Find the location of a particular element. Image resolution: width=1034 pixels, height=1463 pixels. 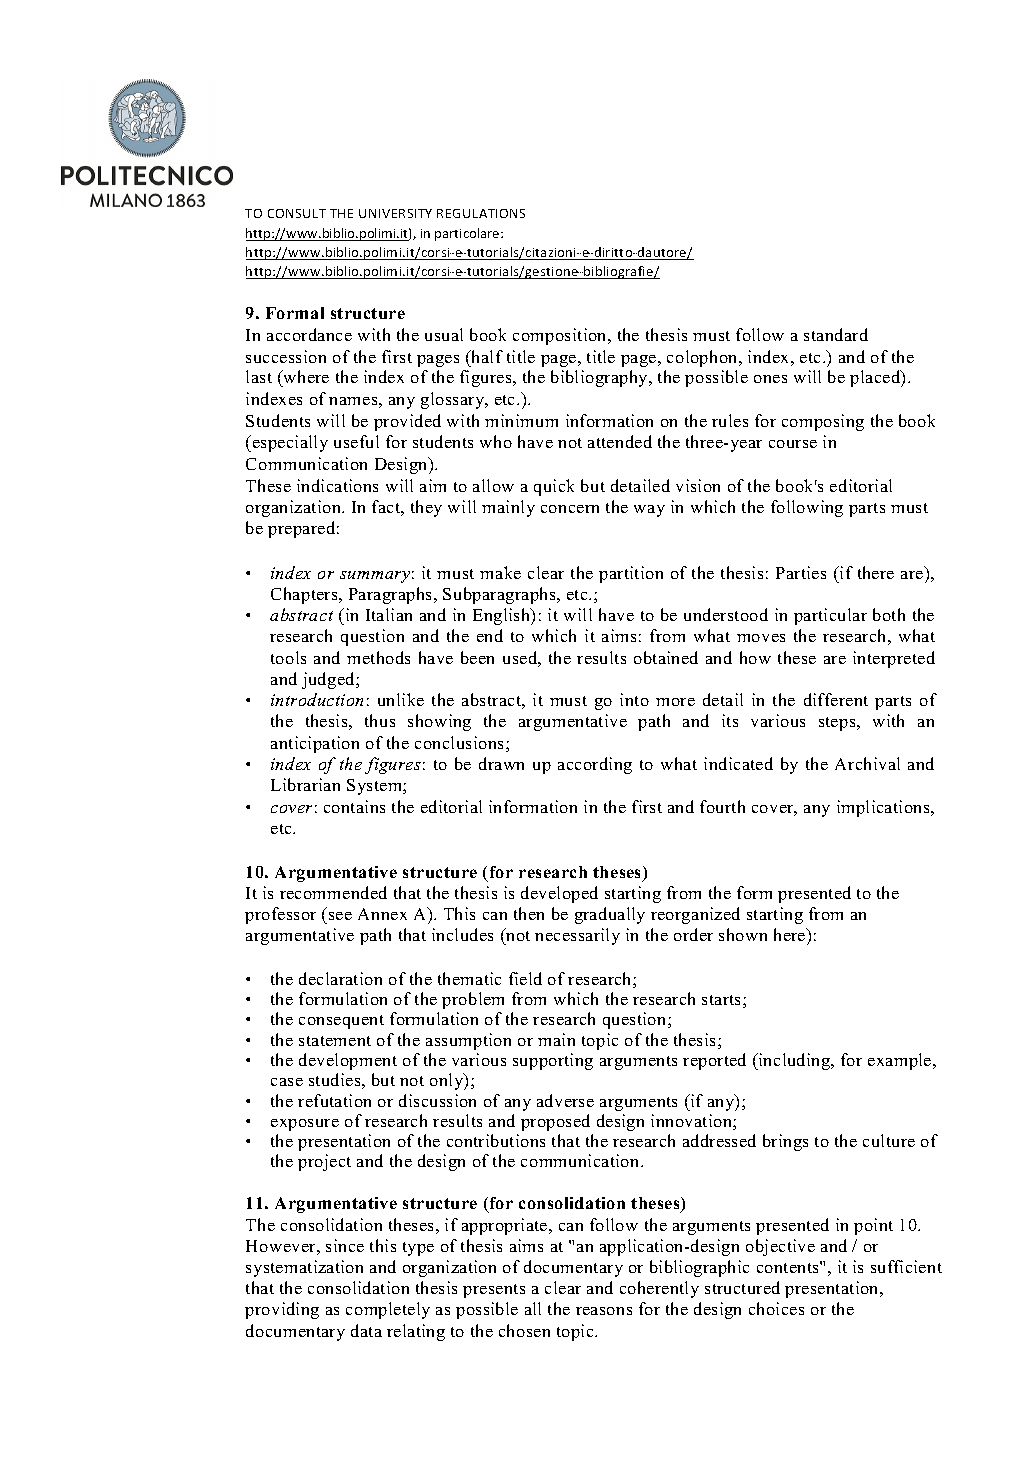

reasons is located at coordinates (604, 1311).
